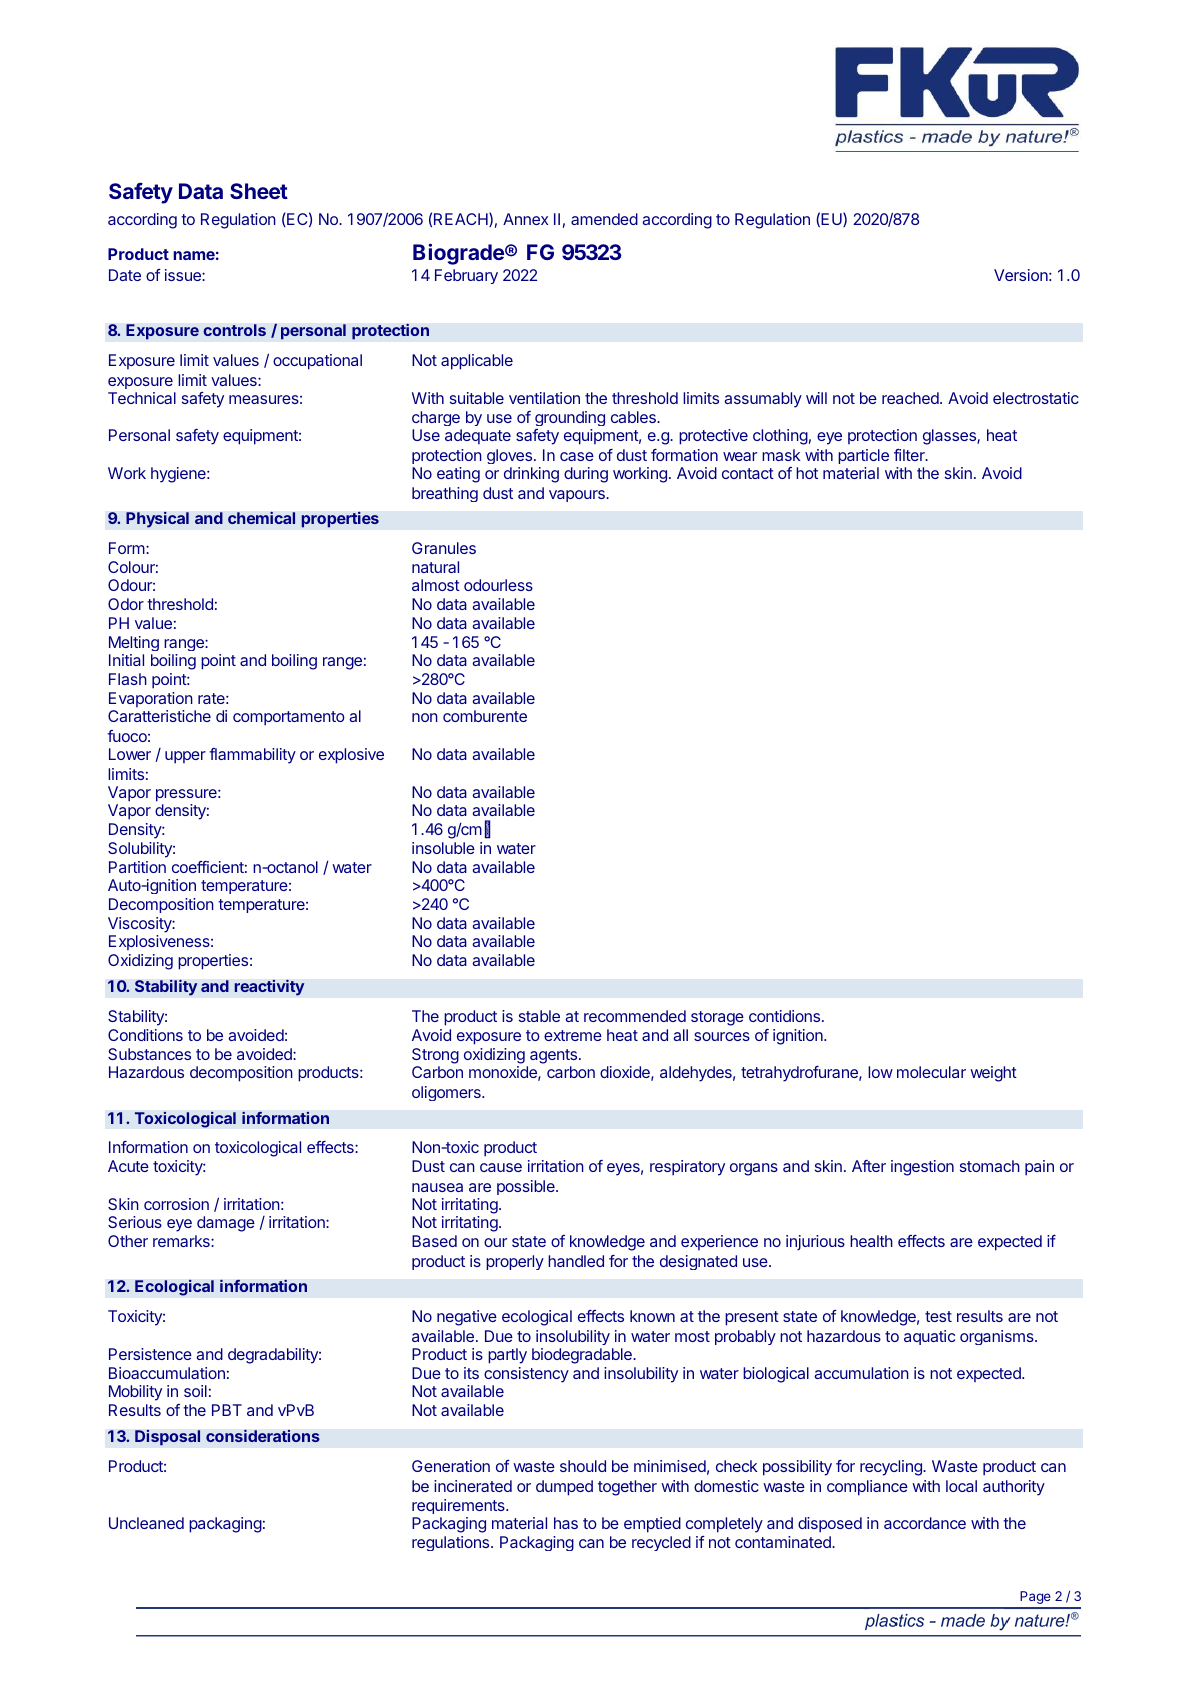 The image size is (1189, 1682). Describe the element at coordinates (931, 1072) in the document. I see `molecular` at that location.
